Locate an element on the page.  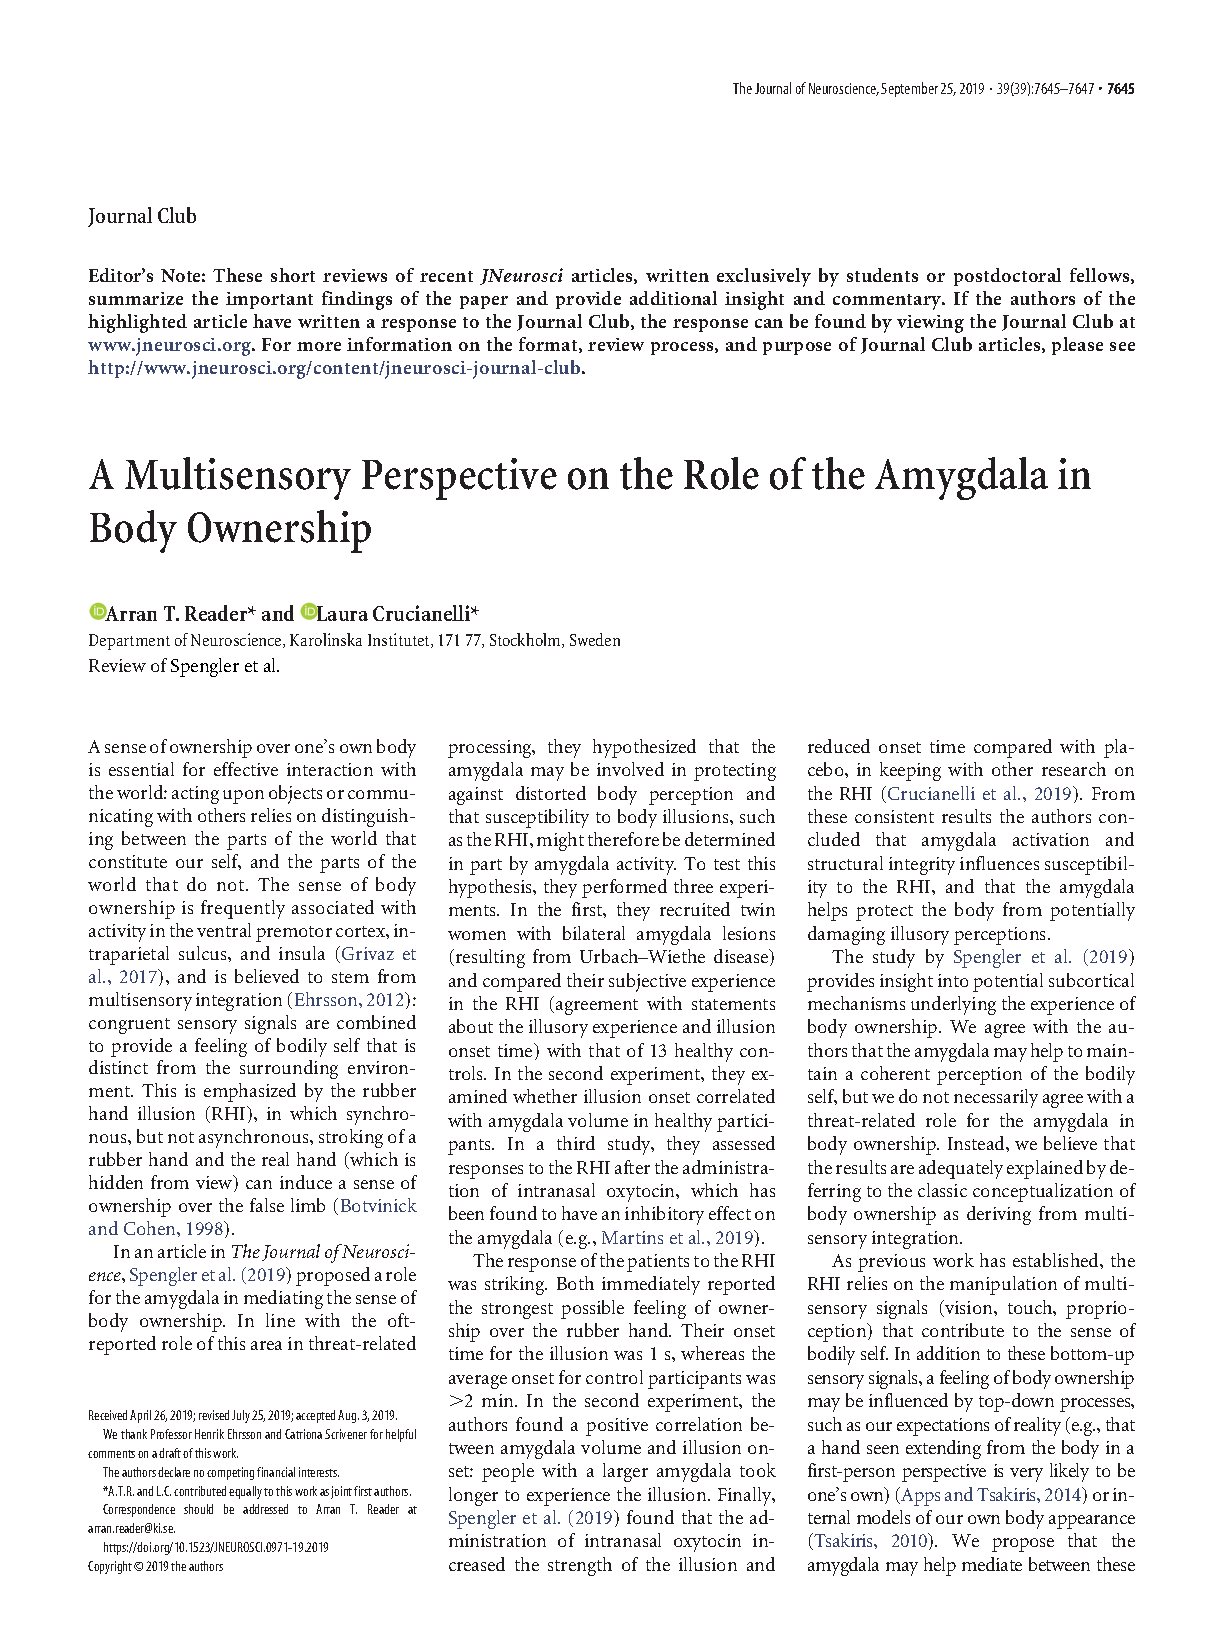
should is located at coordinates (198, 1509).
